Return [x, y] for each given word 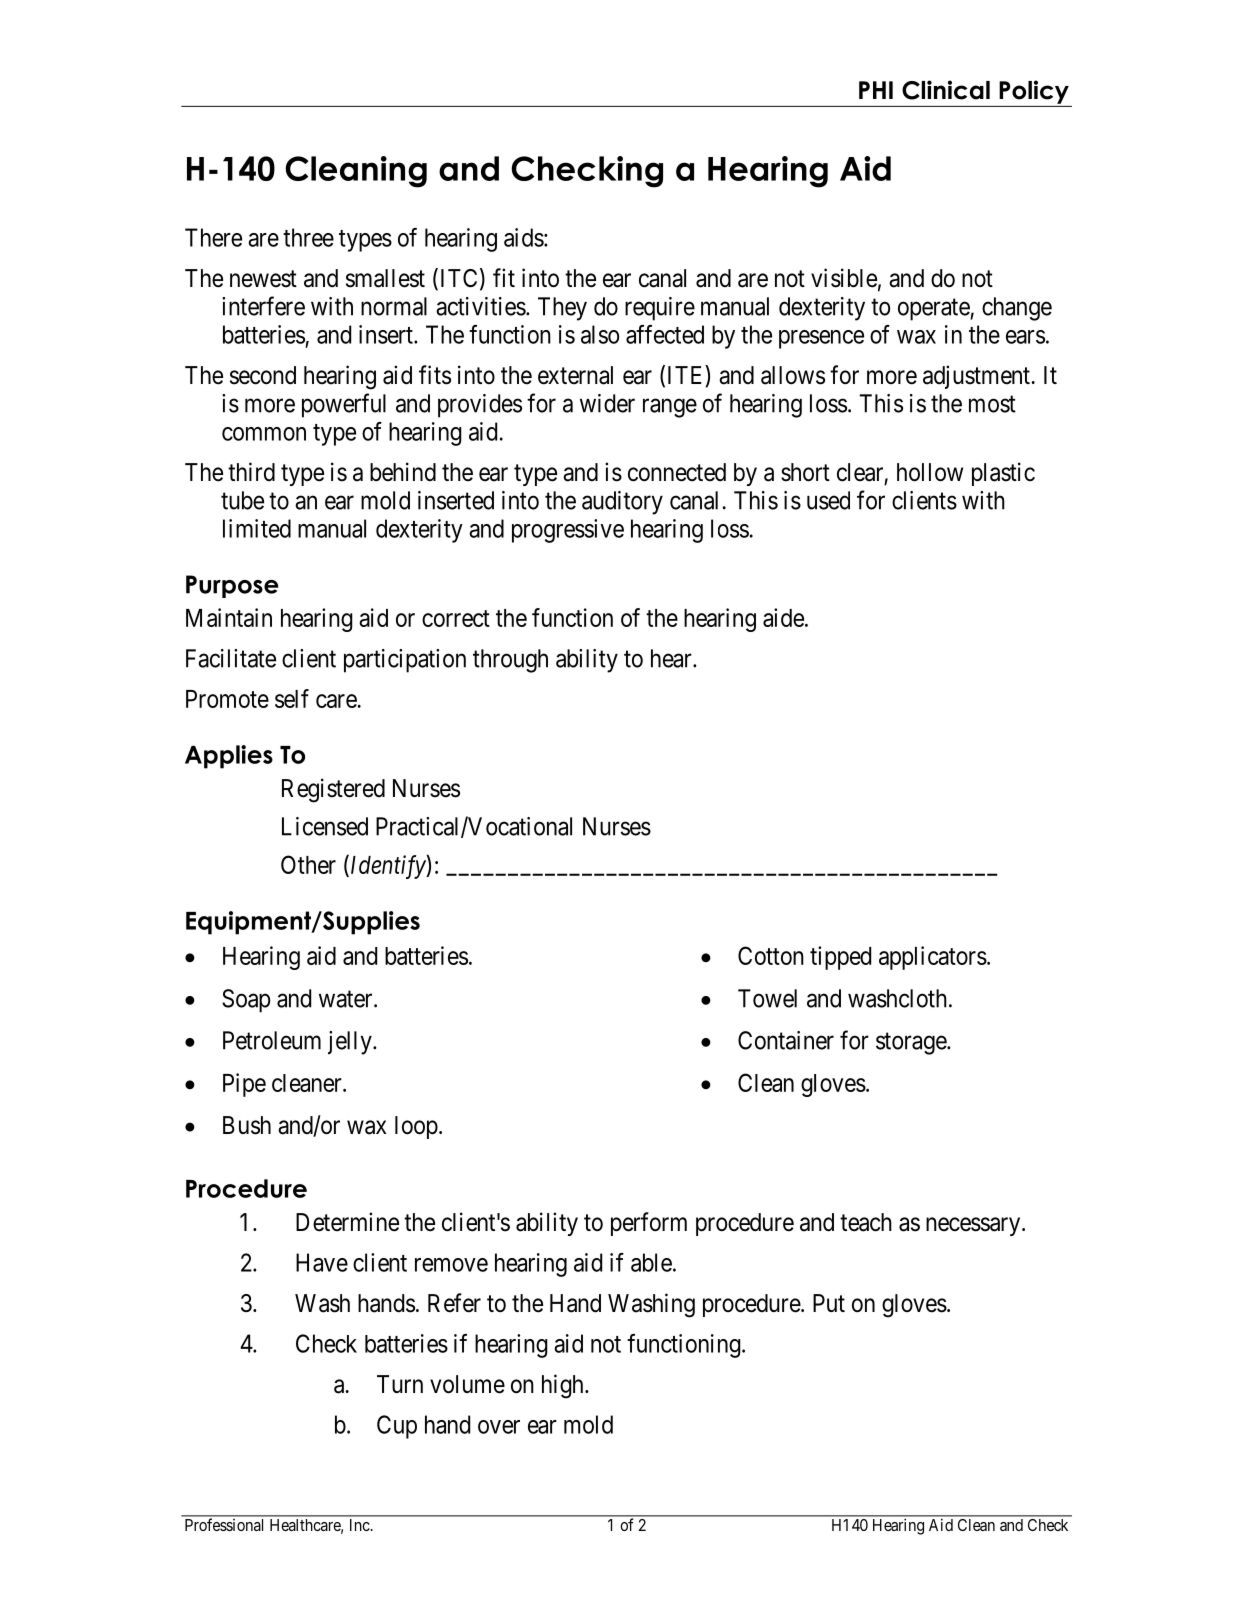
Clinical [946, 90]
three [308, 237]
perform [649, 1224]
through [510, 661]
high [564, 1386]
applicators [933, 958]
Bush [247, 1125]
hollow [930, 472]
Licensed [325, 826]
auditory [622, 503]
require [660, 309]
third [251, 471]
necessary [974, 1226]
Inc [360, 1525]
